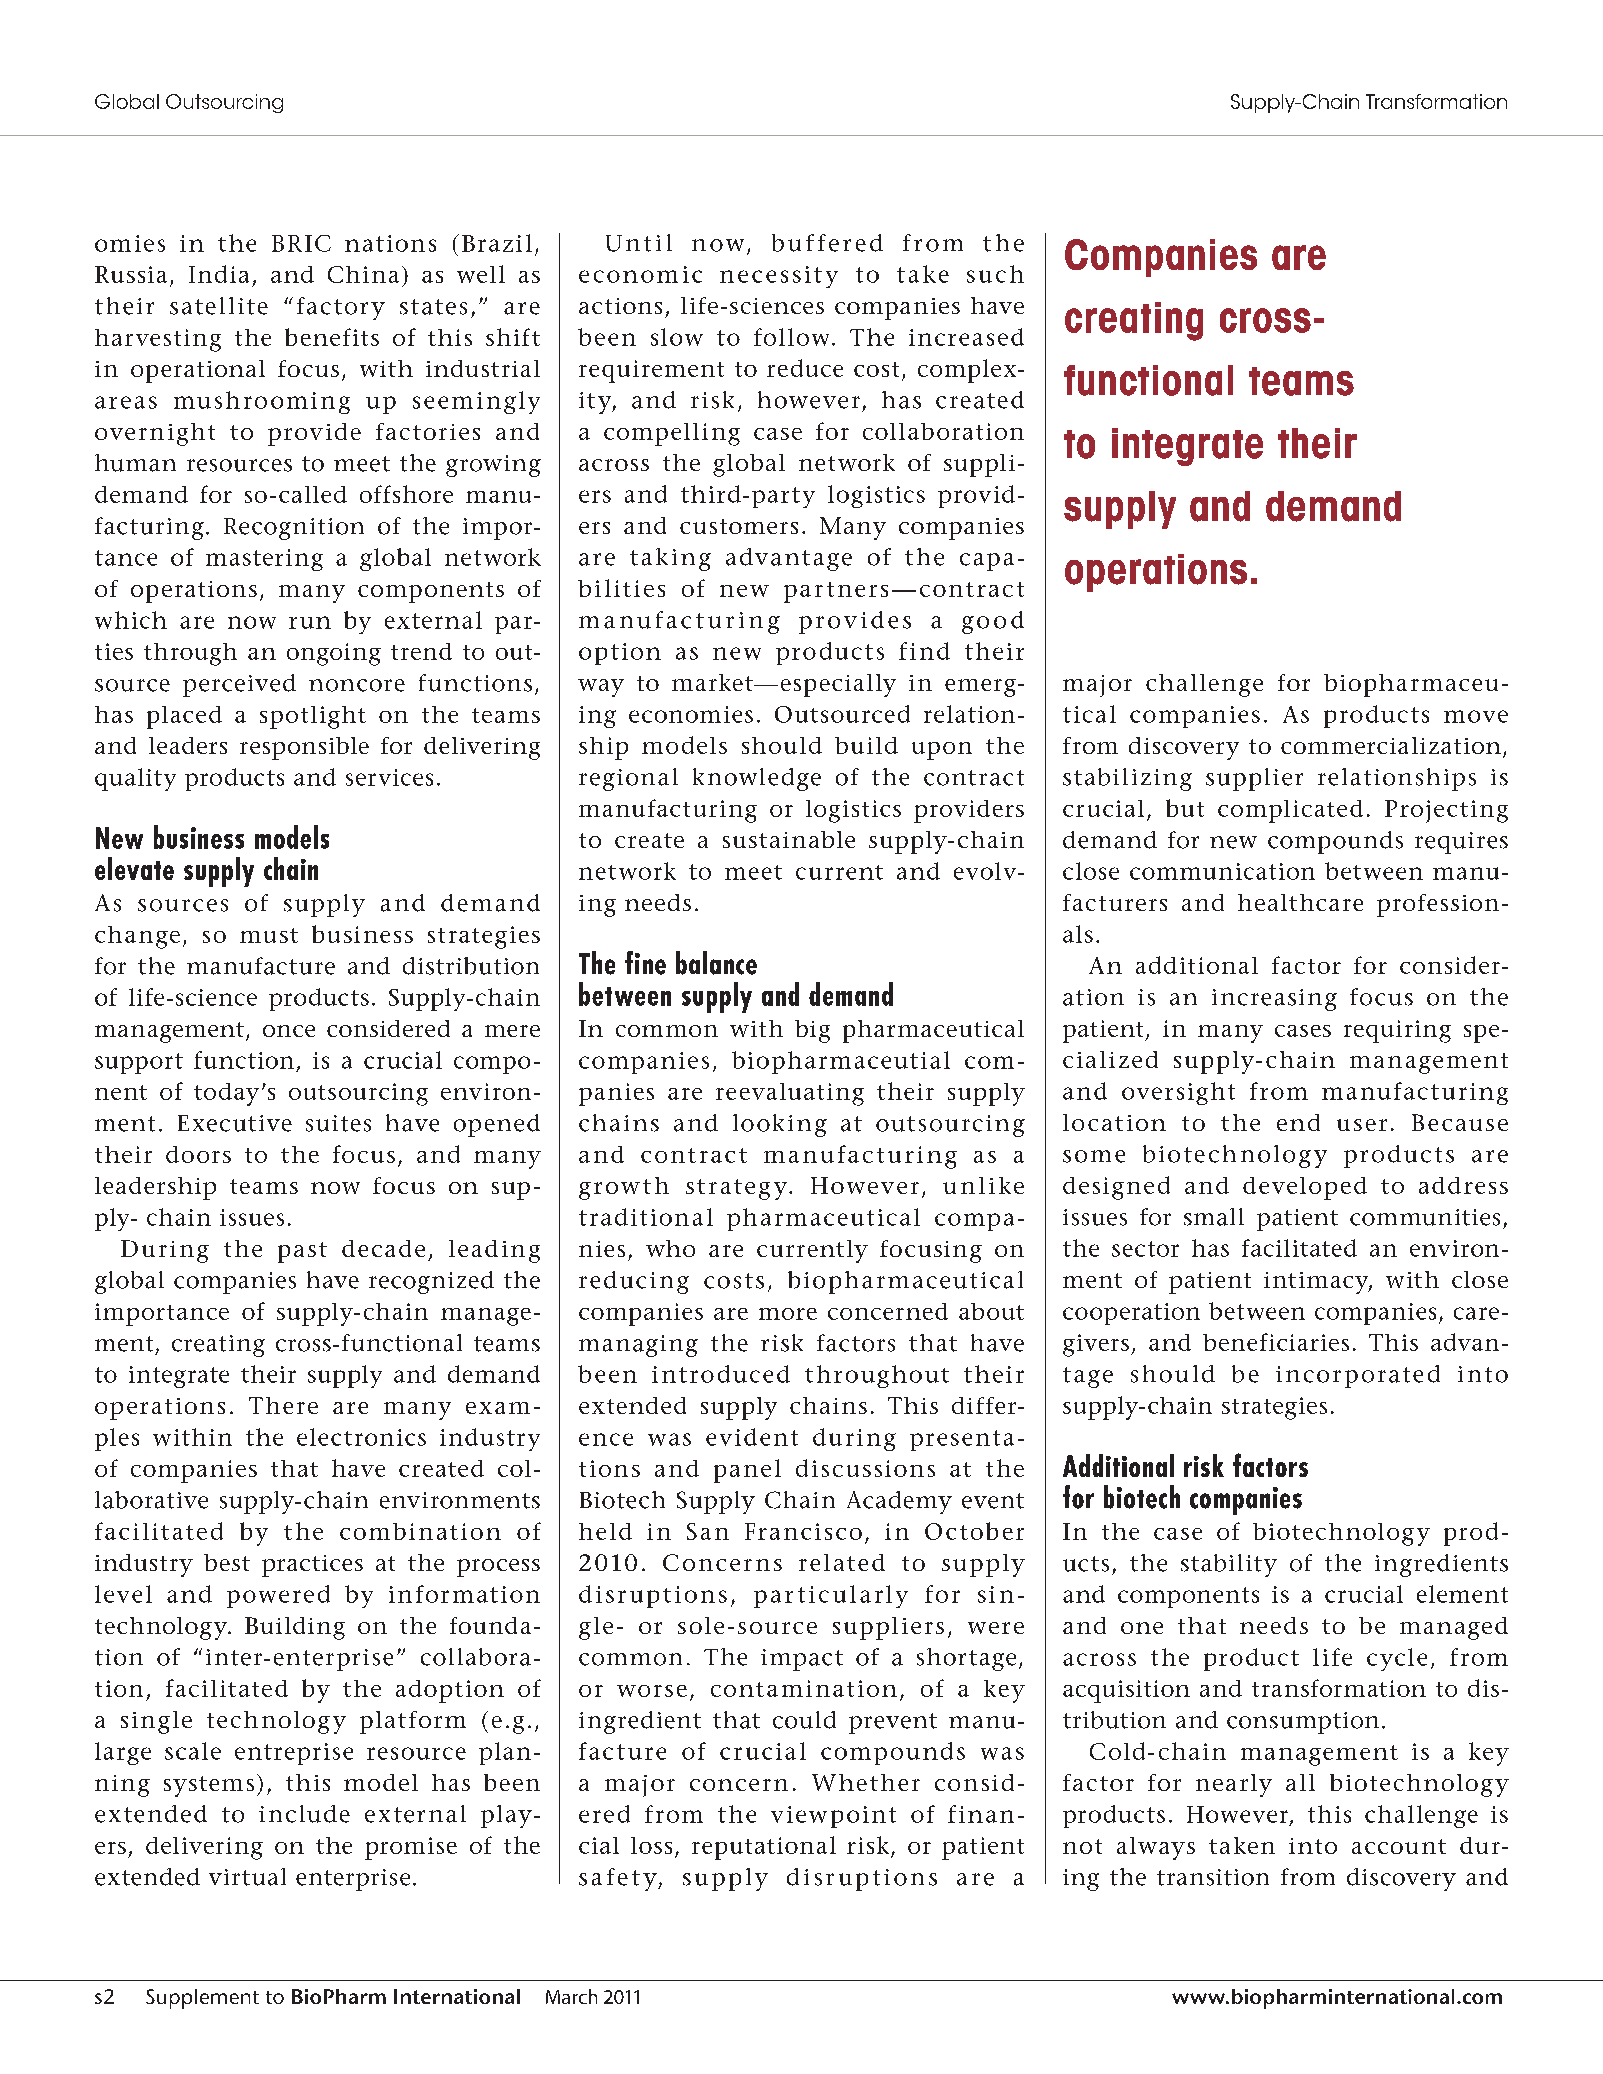 This screenshot has width=1603, height=2074. Describe the element at coordinates (790, 1094) in the screenshot. I see `reevaluating` at that location.
